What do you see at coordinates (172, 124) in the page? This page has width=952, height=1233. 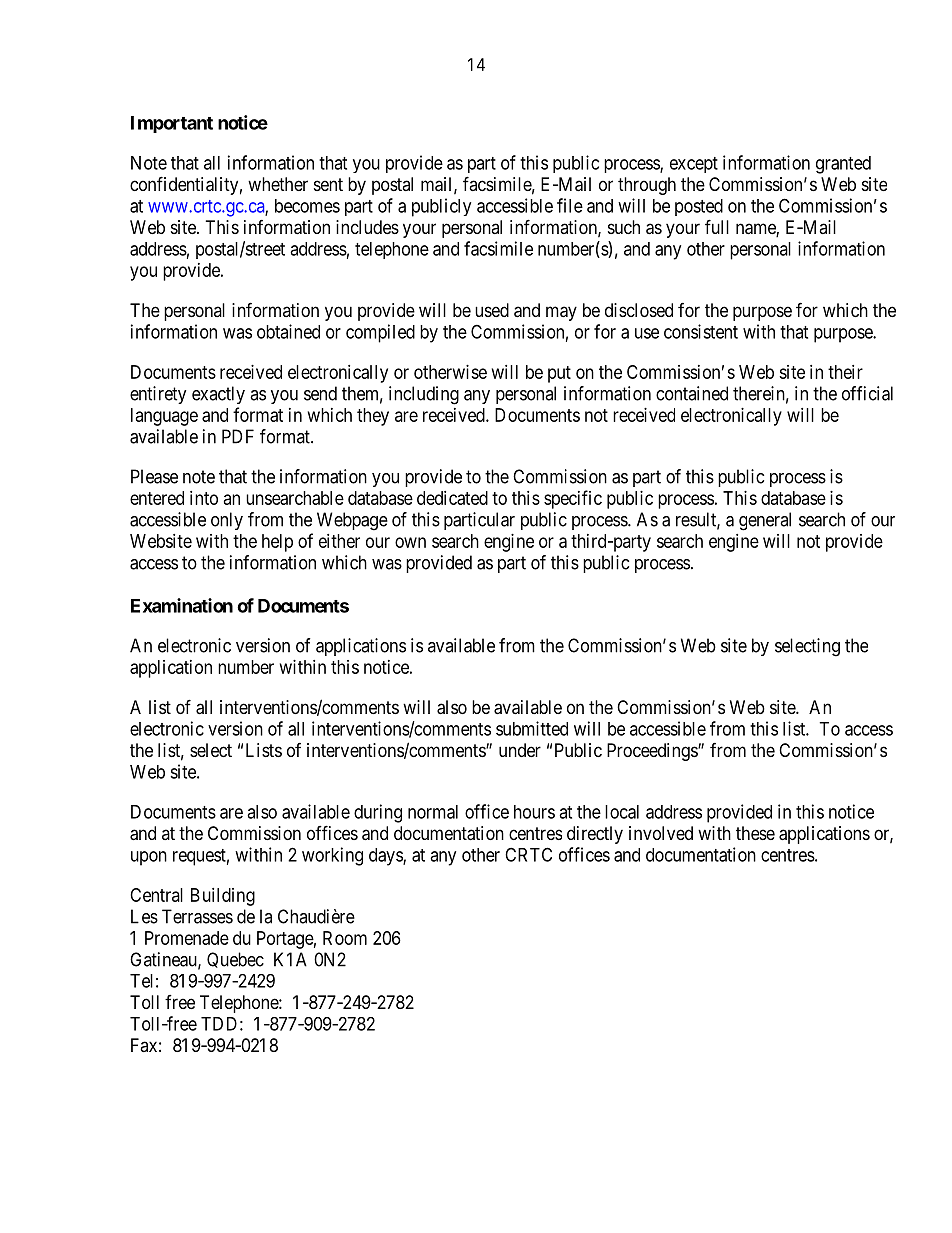 I see `Important` at bounding box center [172, 124].
